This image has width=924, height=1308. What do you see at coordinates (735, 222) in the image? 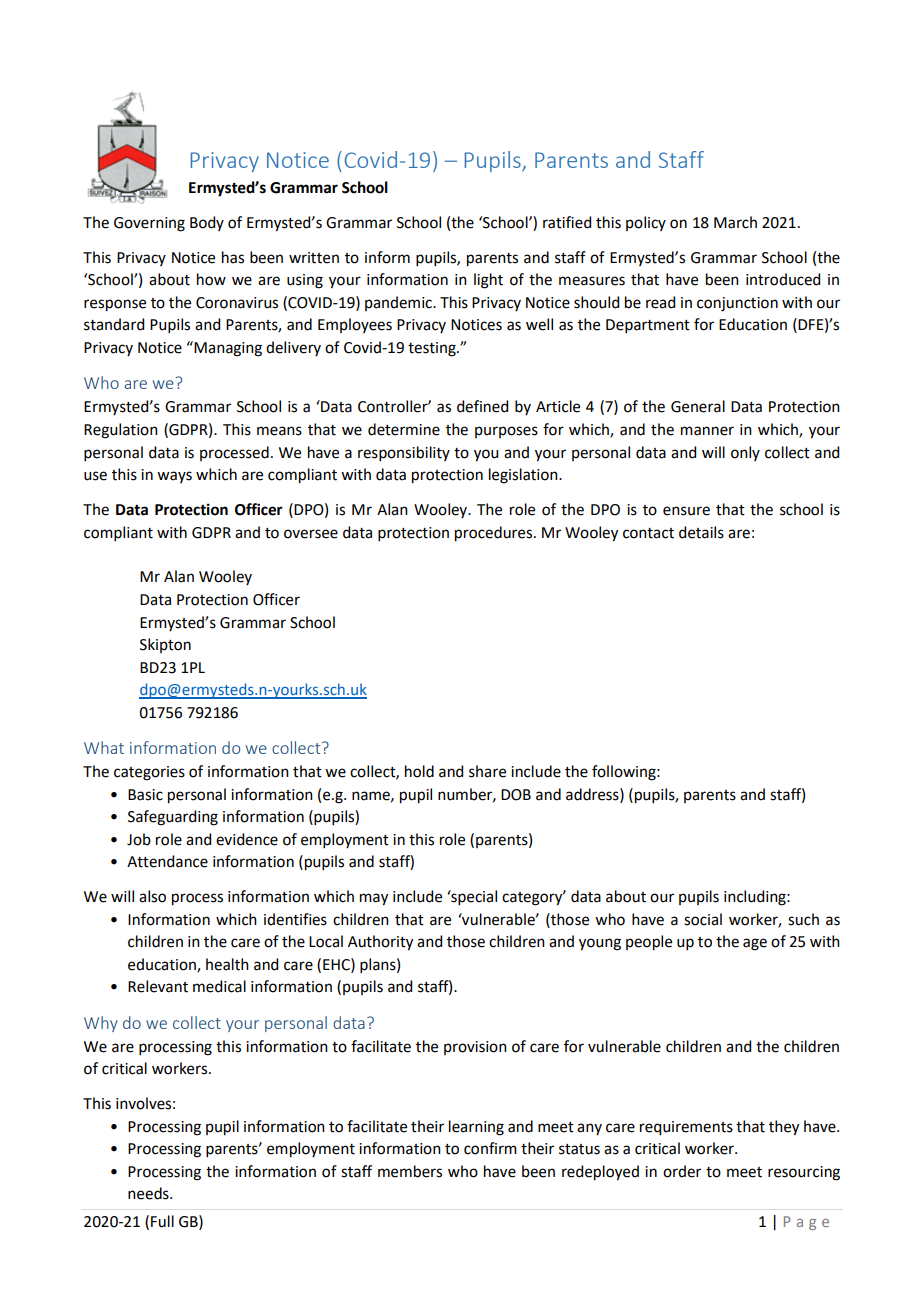
I see `March` at bounding box center [735, 222].
